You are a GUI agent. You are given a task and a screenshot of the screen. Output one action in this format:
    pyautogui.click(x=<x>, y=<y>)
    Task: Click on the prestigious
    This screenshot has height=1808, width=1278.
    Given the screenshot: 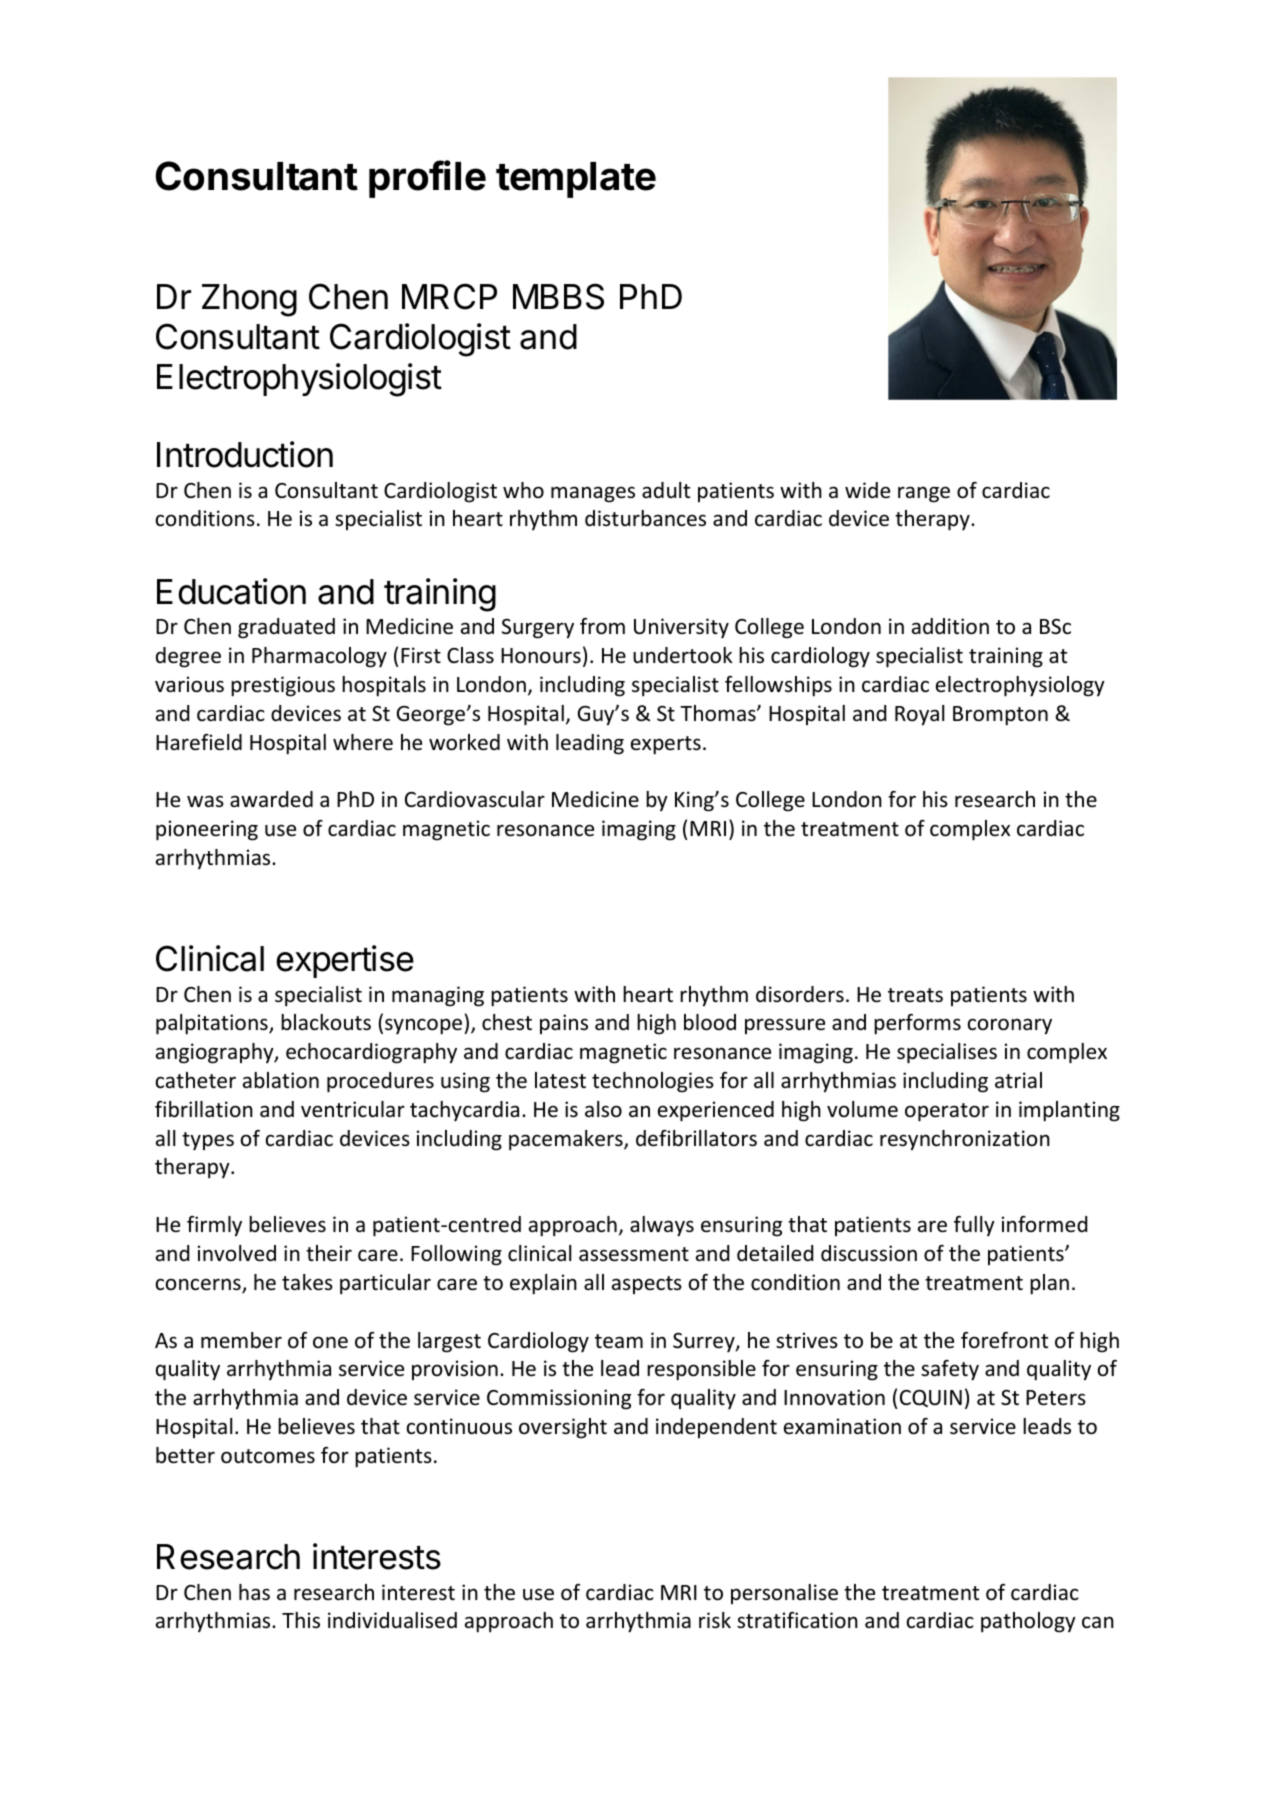 What is the action you would take?
    pyautogui.click(x=283, y=686)
